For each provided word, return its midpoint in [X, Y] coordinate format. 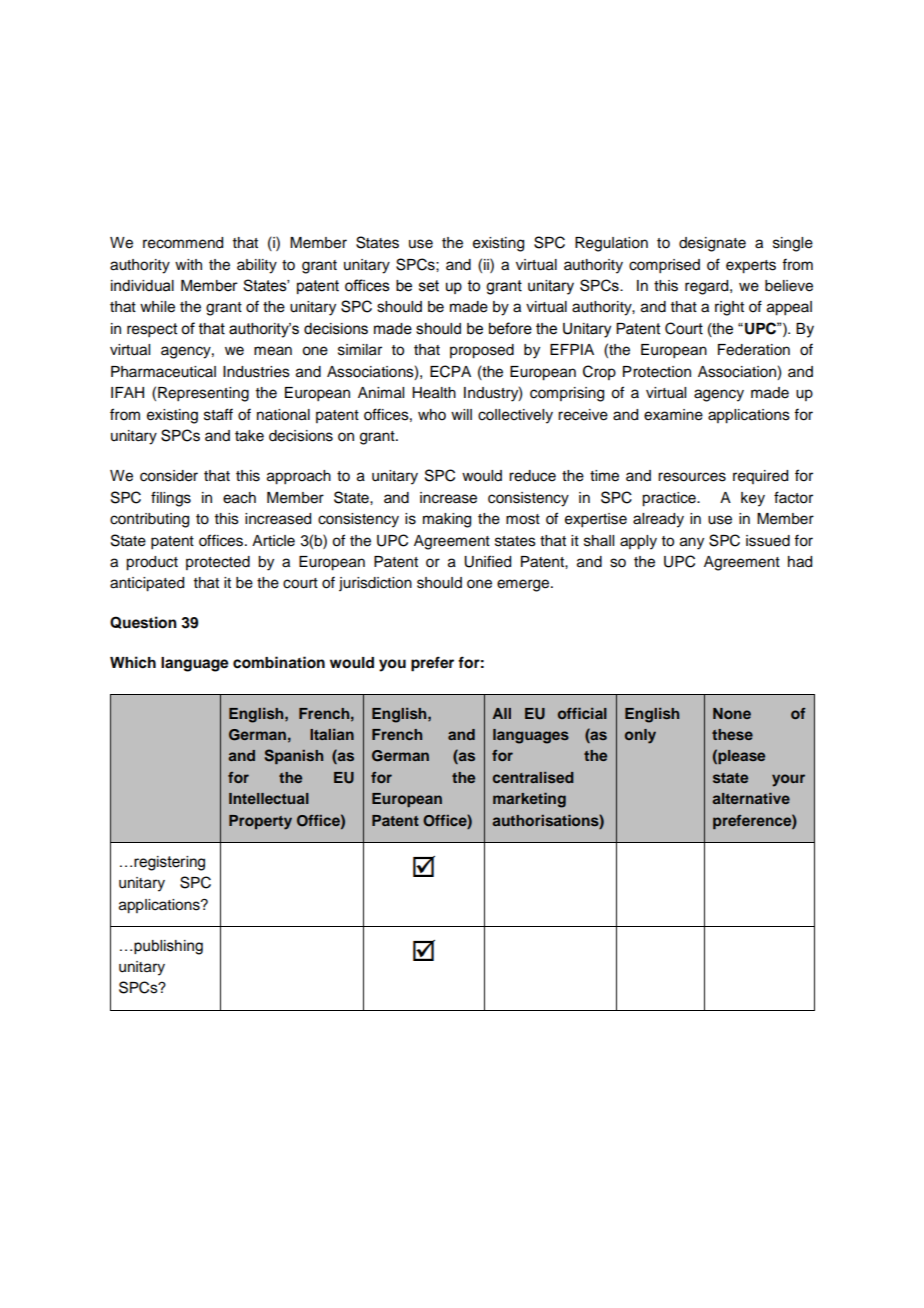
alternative [751, 798]
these [732, 734]
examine [673, 415]
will [461, 414]
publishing [168, 947]
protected [218, 563]
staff [218, 414]
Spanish [294, 756]
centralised [533, 777]
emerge [524, 585]
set [429, 286]
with [188, 264]
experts [751, 267]
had [800, 562]
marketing [529, 800]
